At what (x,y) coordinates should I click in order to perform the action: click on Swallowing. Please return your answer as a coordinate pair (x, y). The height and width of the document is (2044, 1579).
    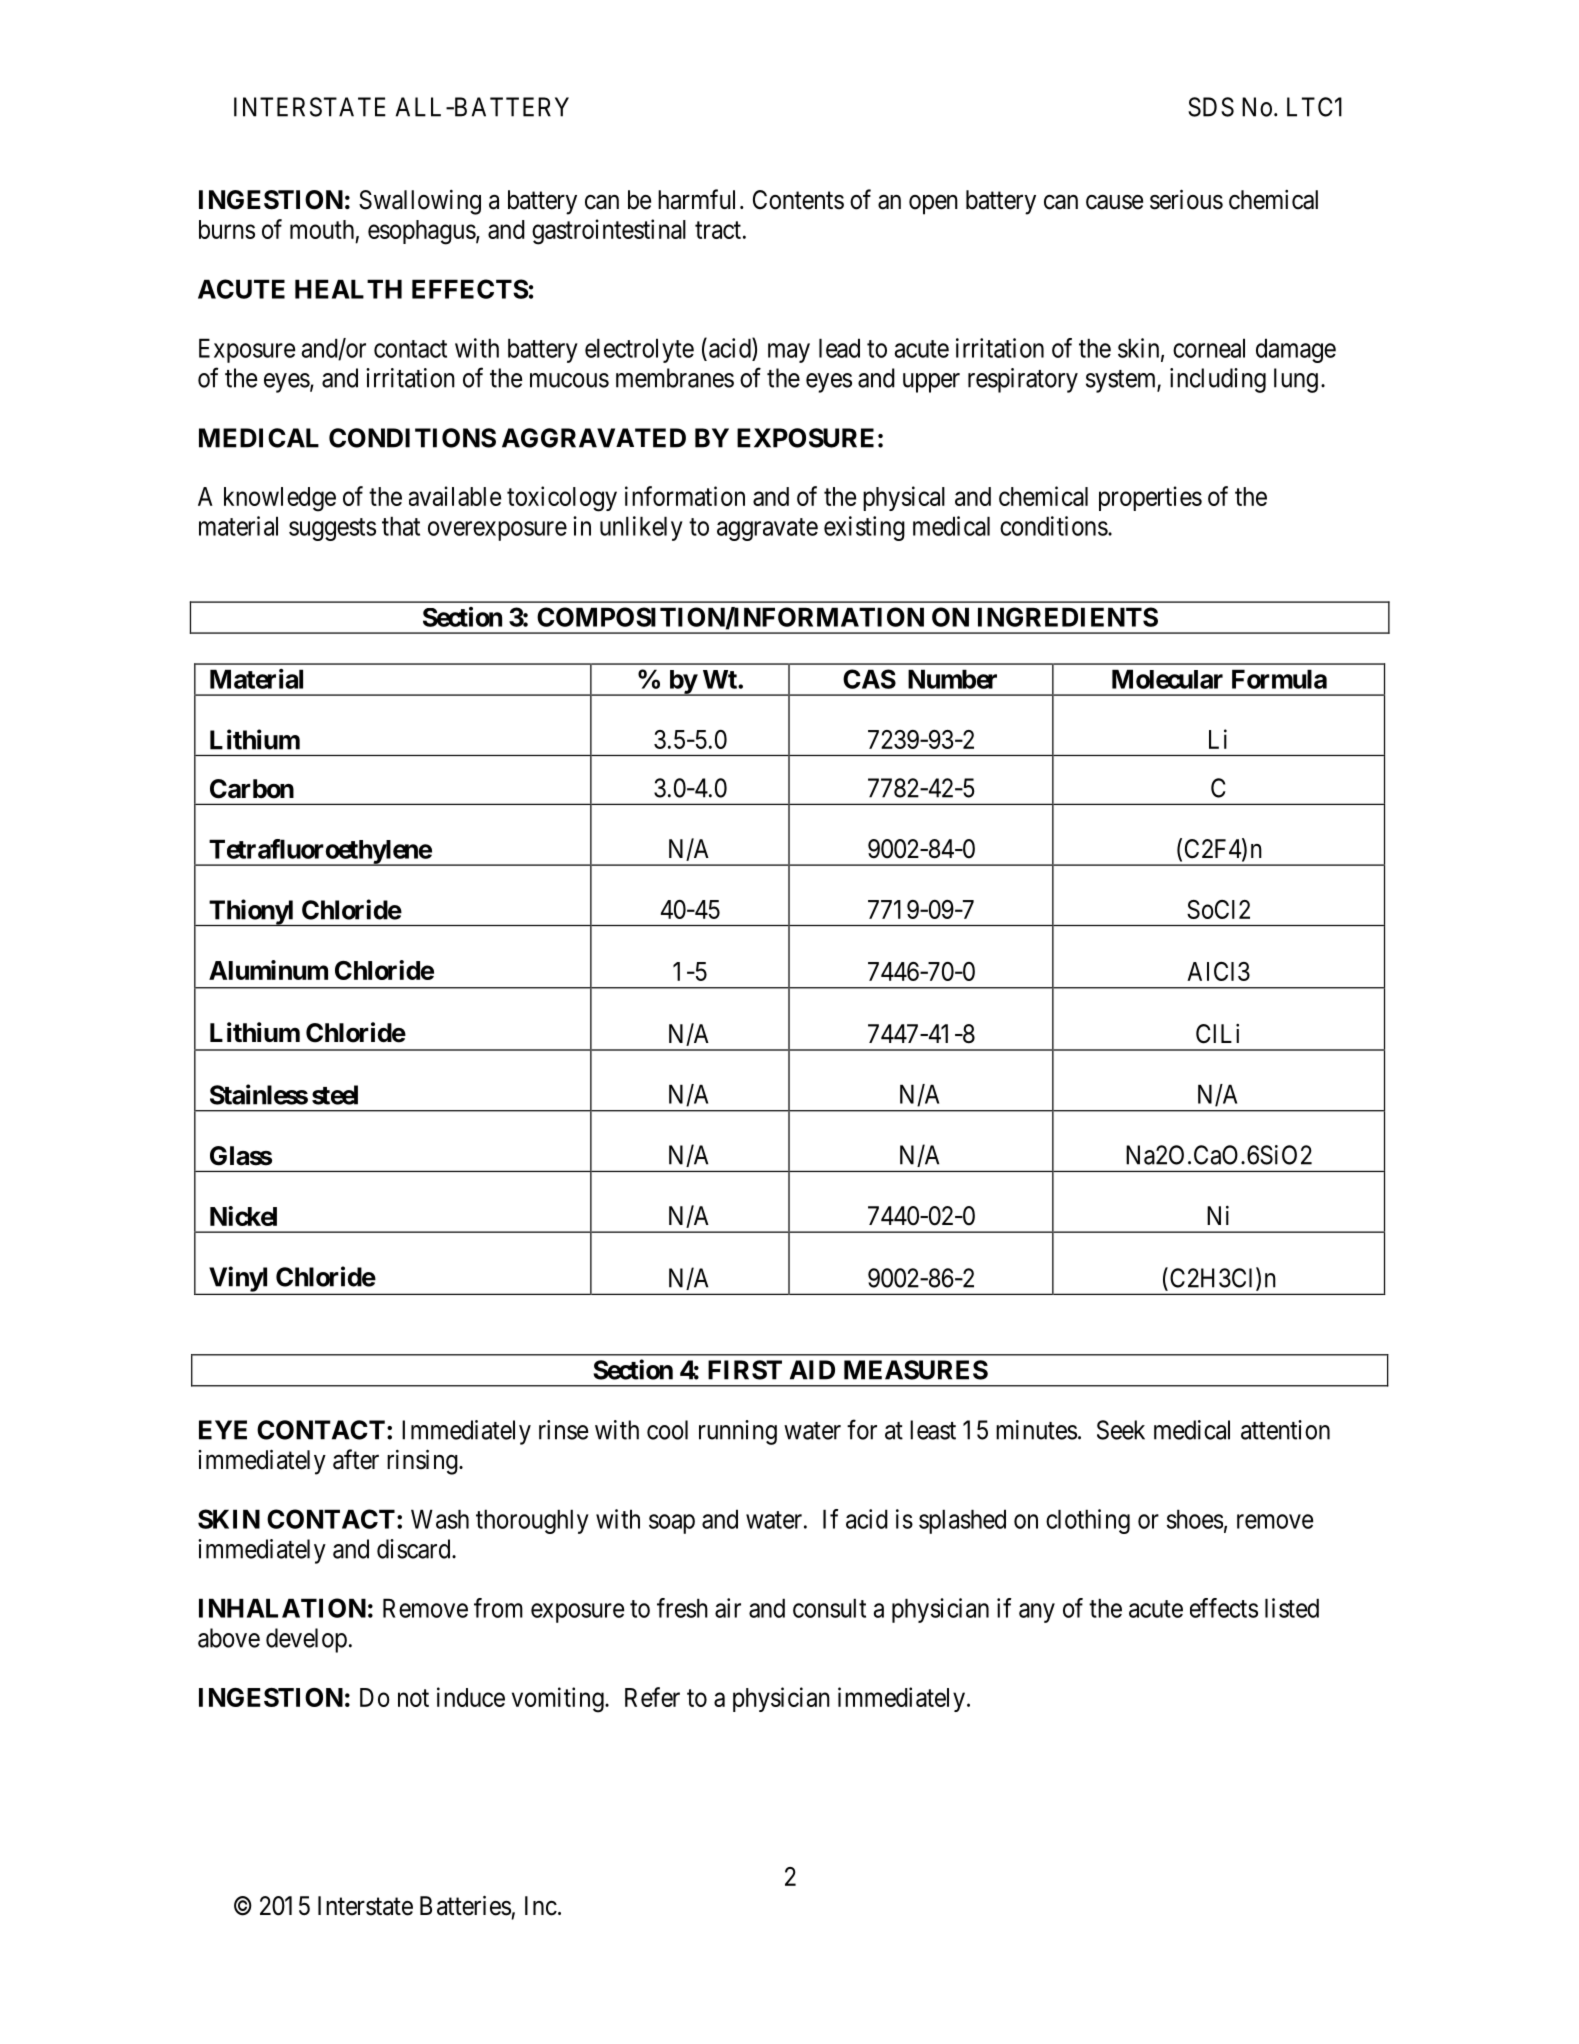
    Looking at the image, I should click on (420, 202).
